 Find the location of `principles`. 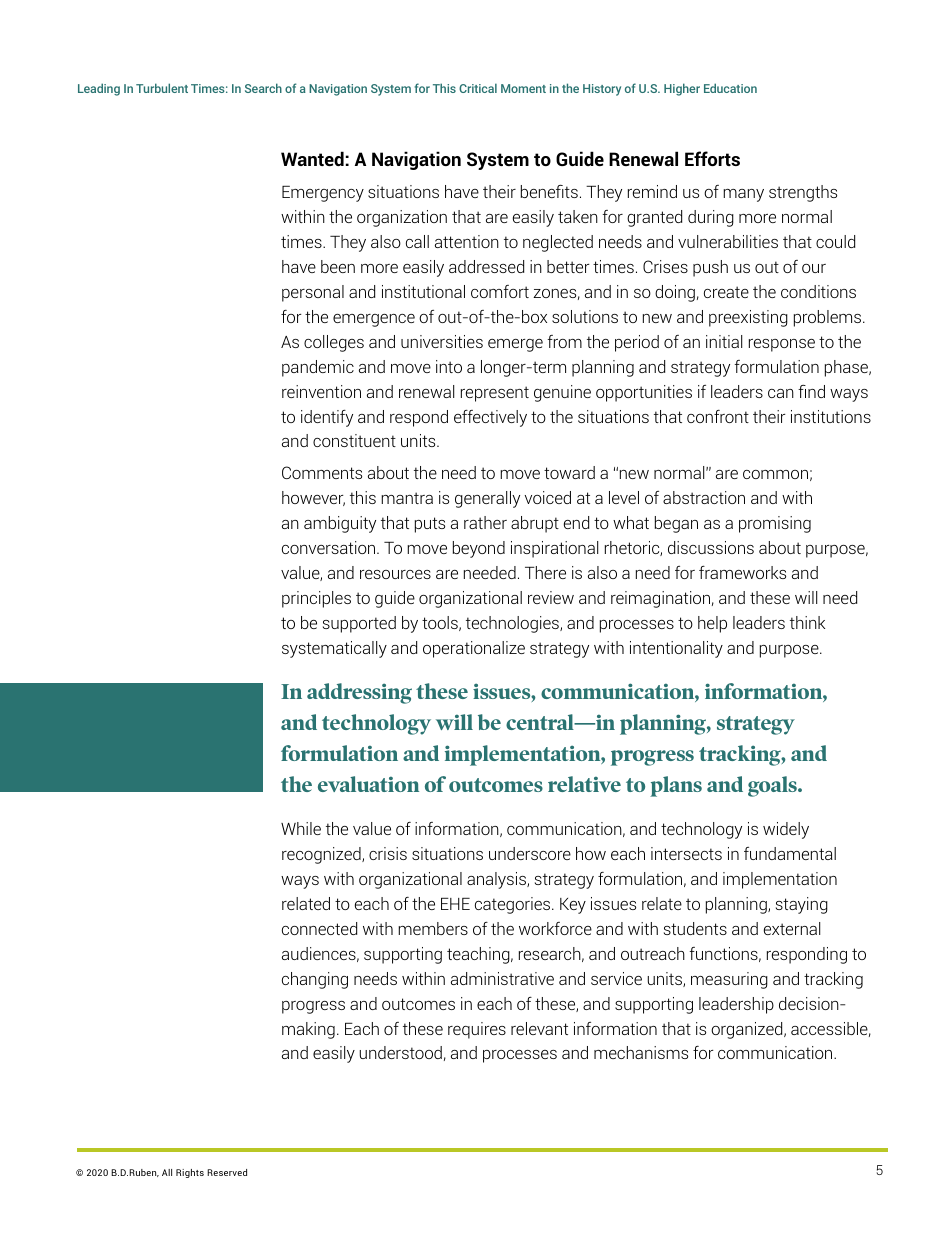

principles is located at coordinates (316, 599).
